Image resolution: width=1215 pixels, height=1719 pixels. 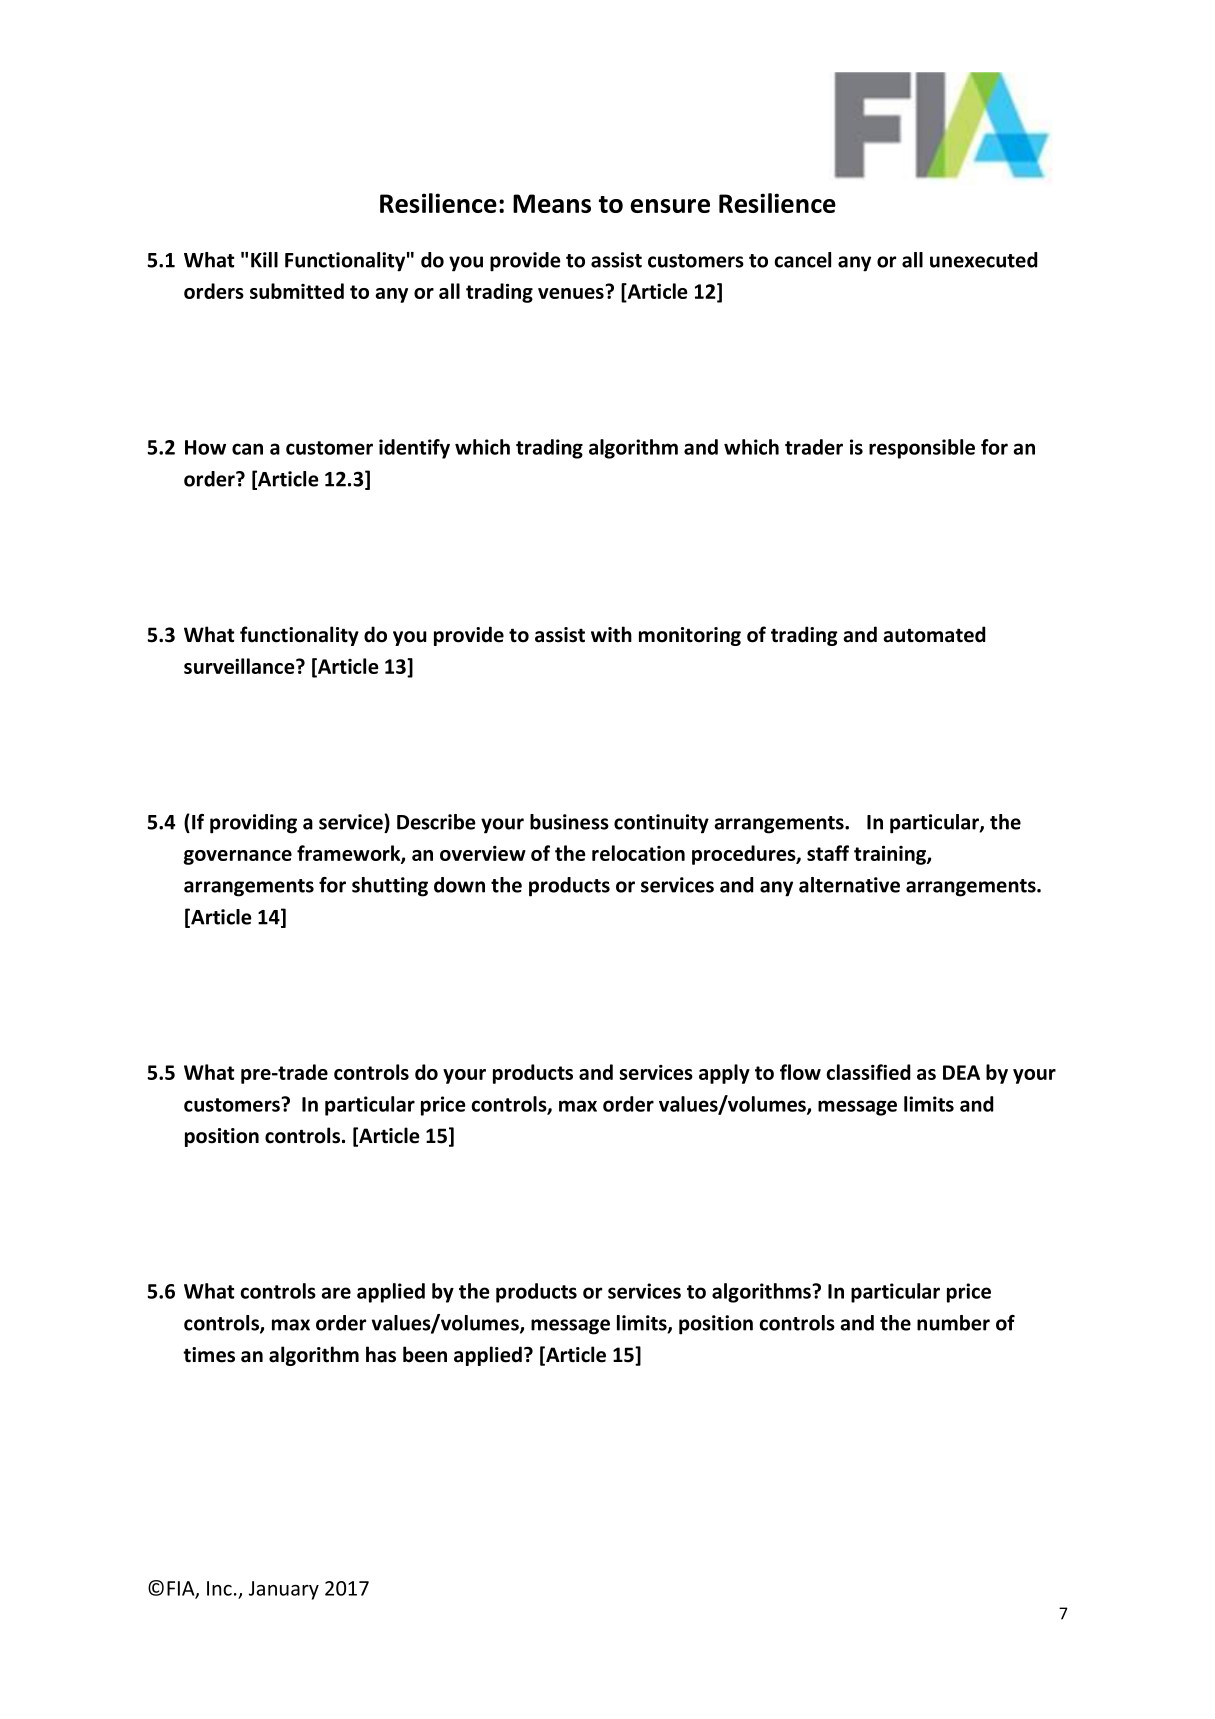 I want to click on classified, so click(x=868, y=1072).
